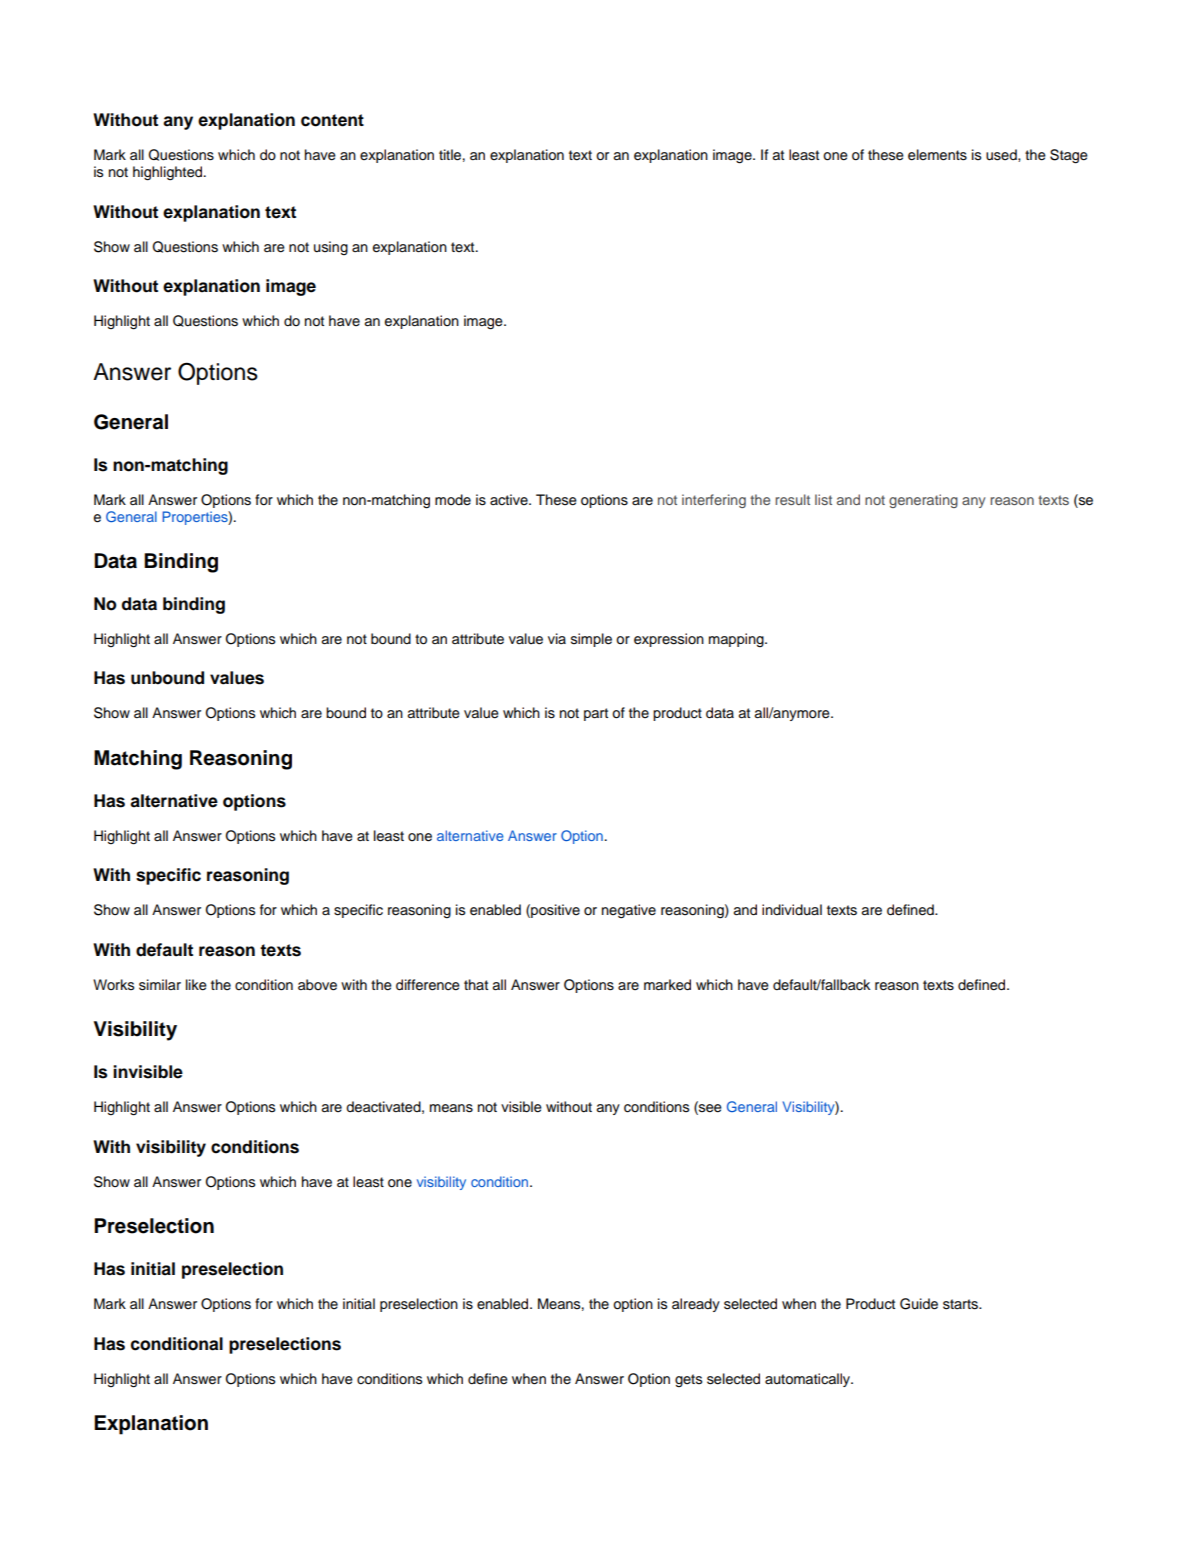 This screenshot has width=1191, height=1541. Describe the element at coordinates (961, 1304) in the screenshot. I see `starts` at that location.
